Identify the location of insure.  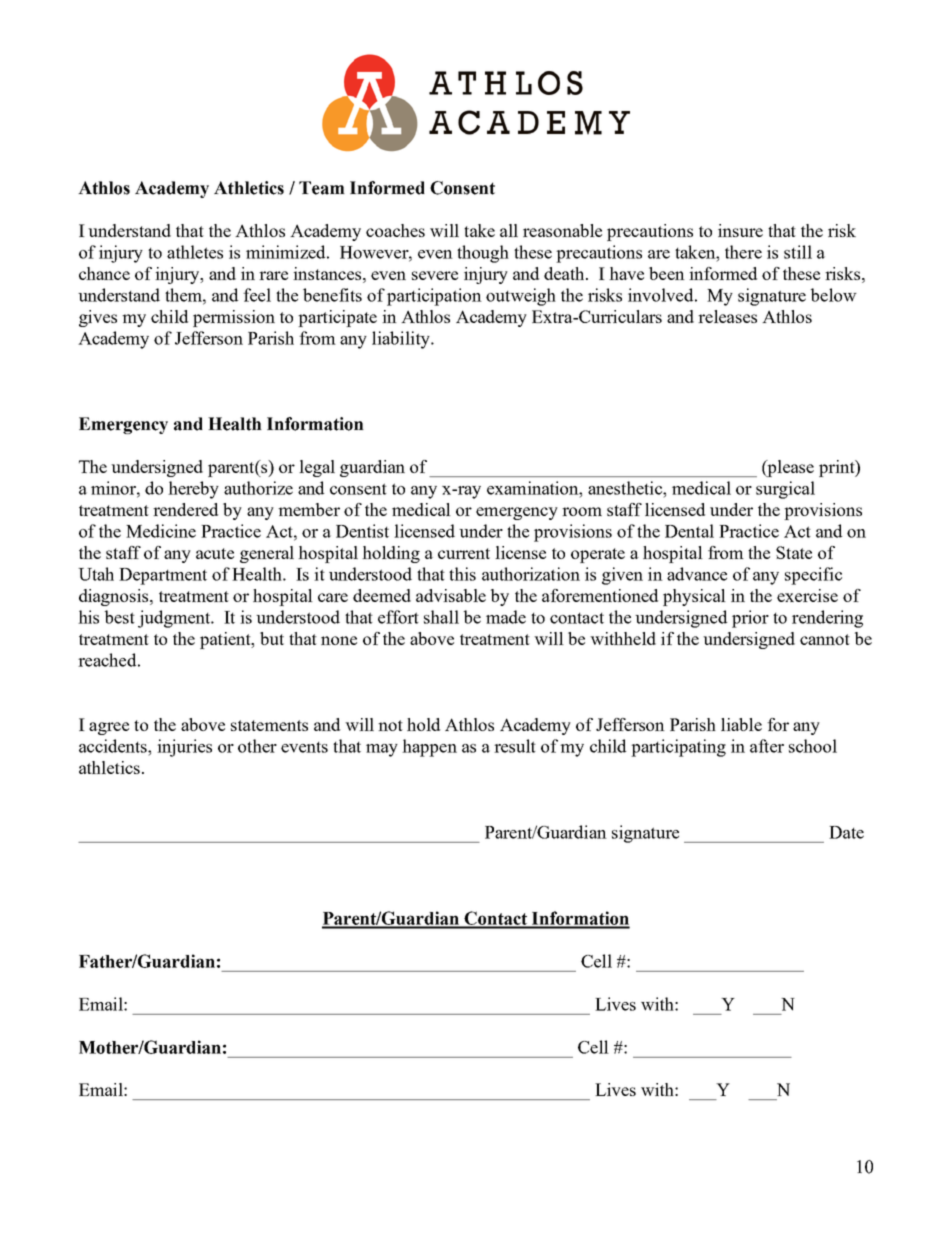
(740, 230).
